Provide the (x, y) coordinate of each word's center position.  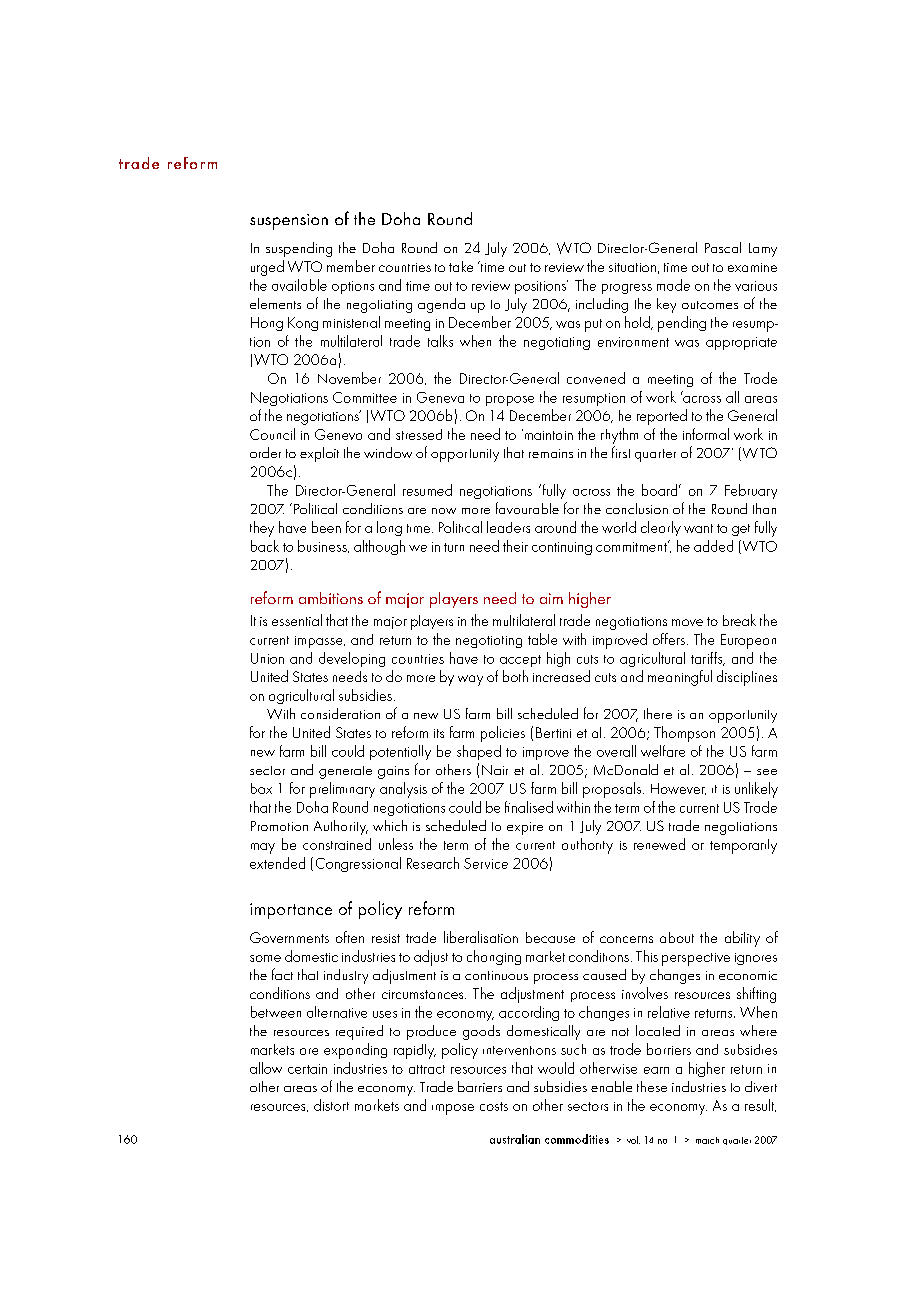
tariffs (708, 659)
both (515, 676)
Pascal (723, 247)
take (461, 266)
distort (331, 1105)
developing (352, 659)
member (351, 266)
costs (494, 1106)
